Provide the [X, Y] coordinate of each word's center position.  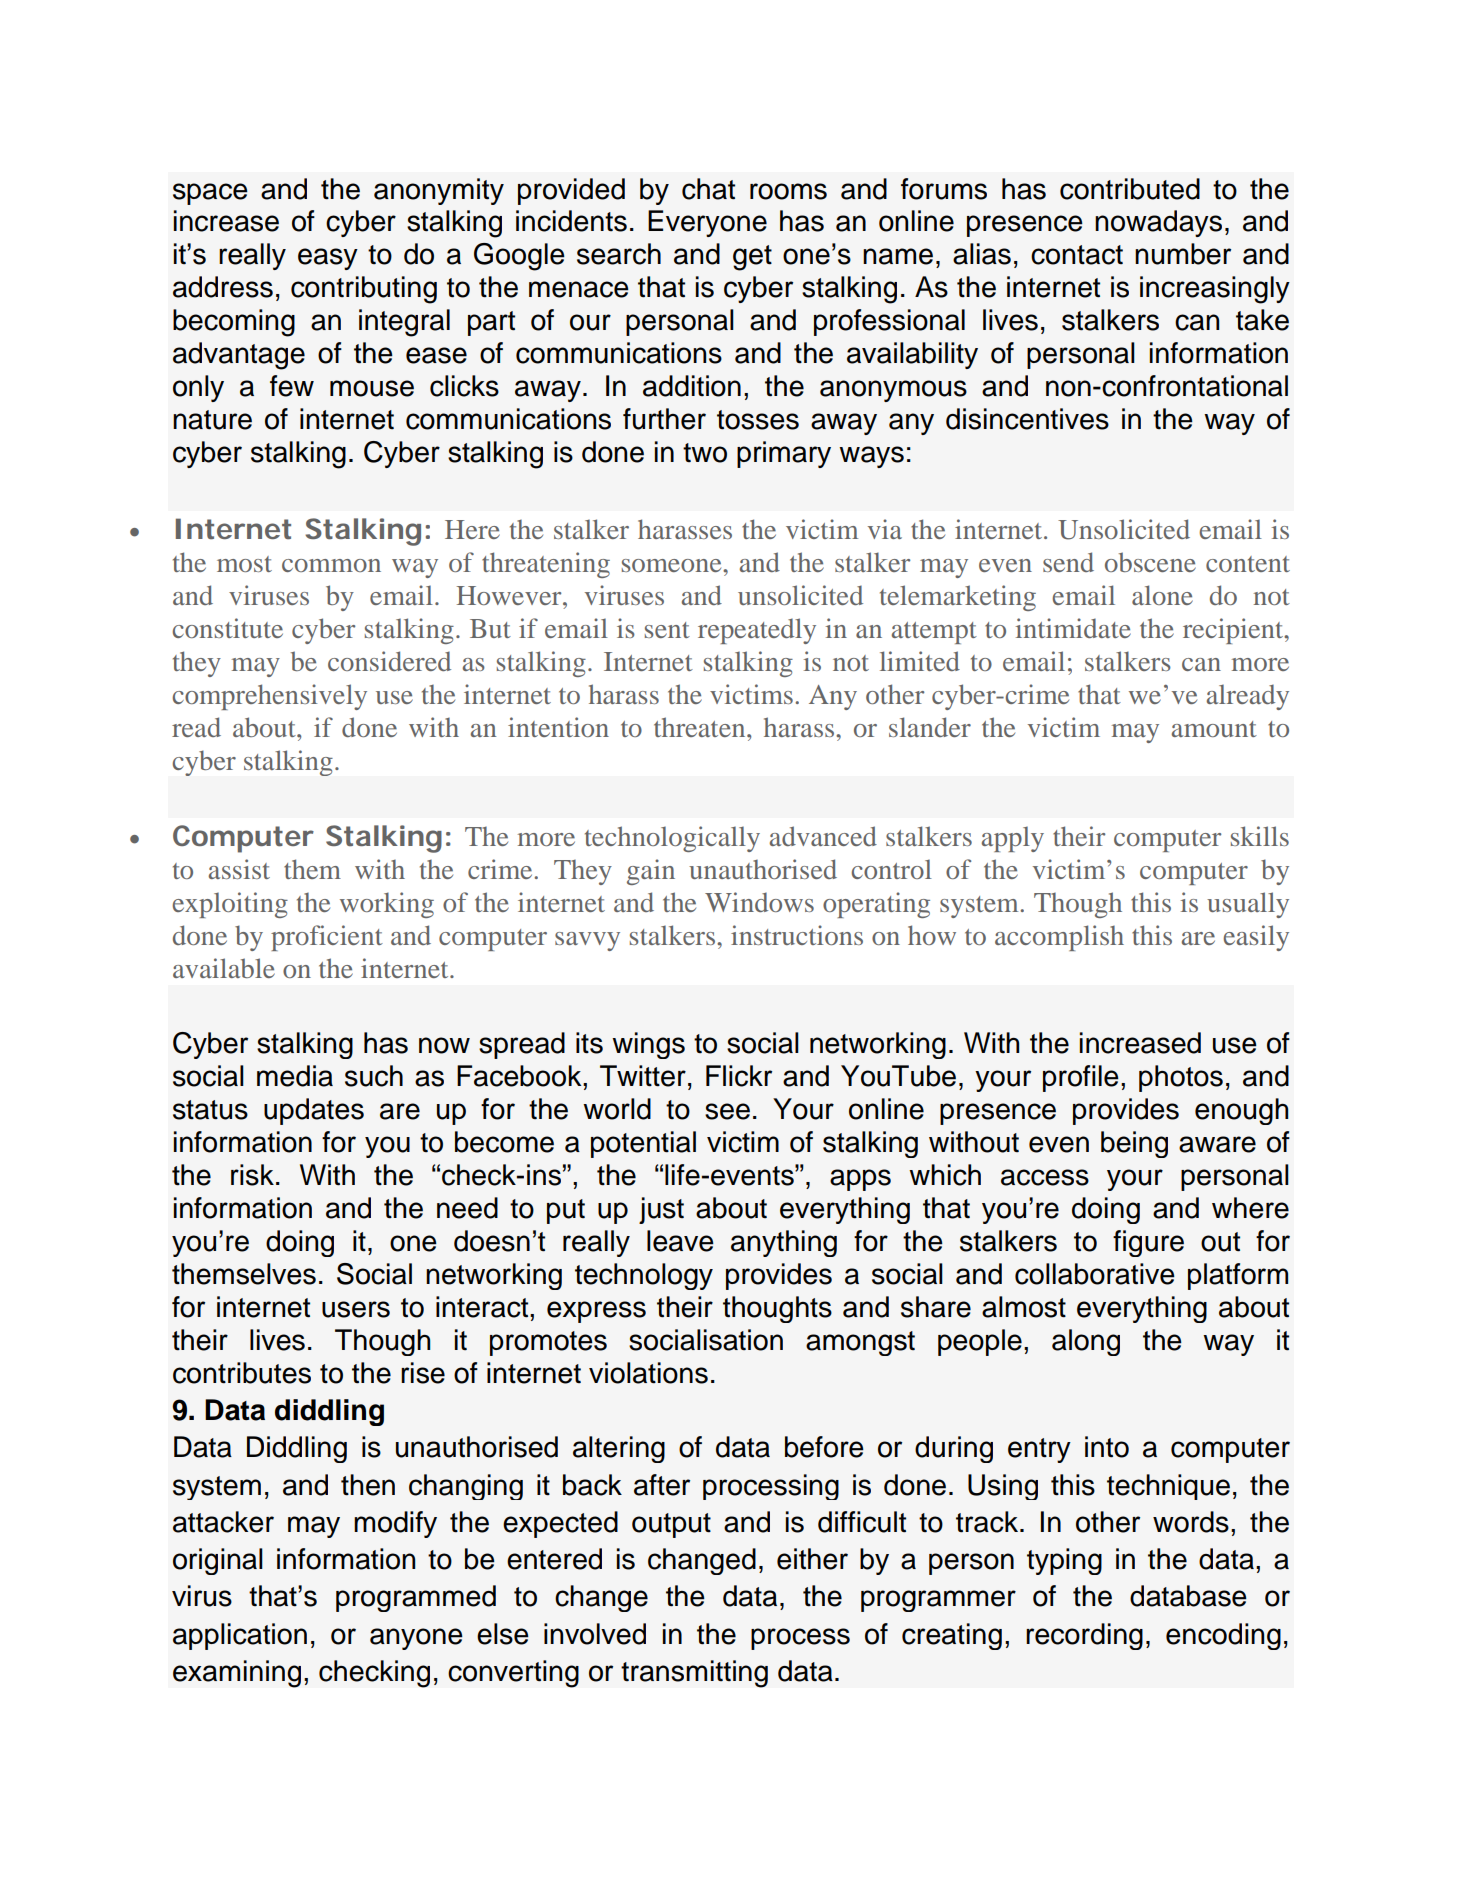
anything [784, 1243]
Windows [759, 902]
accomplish [1059, 938]
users [356, 1309]
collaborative [1095, 1274]
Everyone [707, 223]
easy [328, 259]
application [240, 1636]
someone [673, 565]
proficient [327, 938]
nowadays [1158, 223]
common [331, 565]
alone [1162, 595]
